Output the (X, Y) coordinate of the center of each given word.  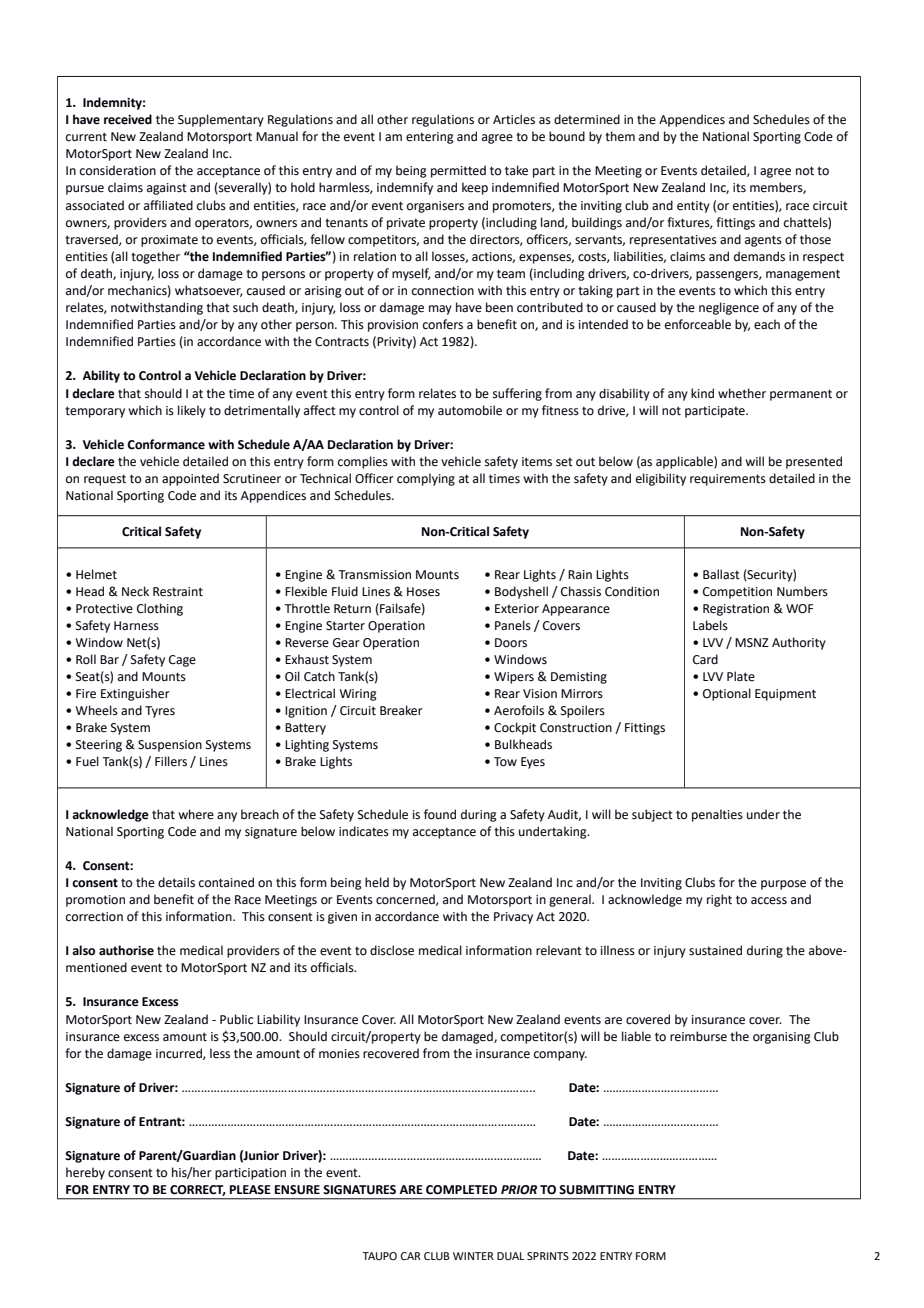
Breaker (401, 710)
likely (192, 411)
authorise (126, 950)
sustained (715, 950)
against (167, 189)
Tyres (160, 712)
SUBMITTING (596, 1190)
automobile (470, 410)
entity (693, 207)
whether (742, 393)
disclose (392, 950)
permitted (458, 171)
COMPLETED (461, 1190)
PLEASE (250, 1190)
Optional (727, 694)
